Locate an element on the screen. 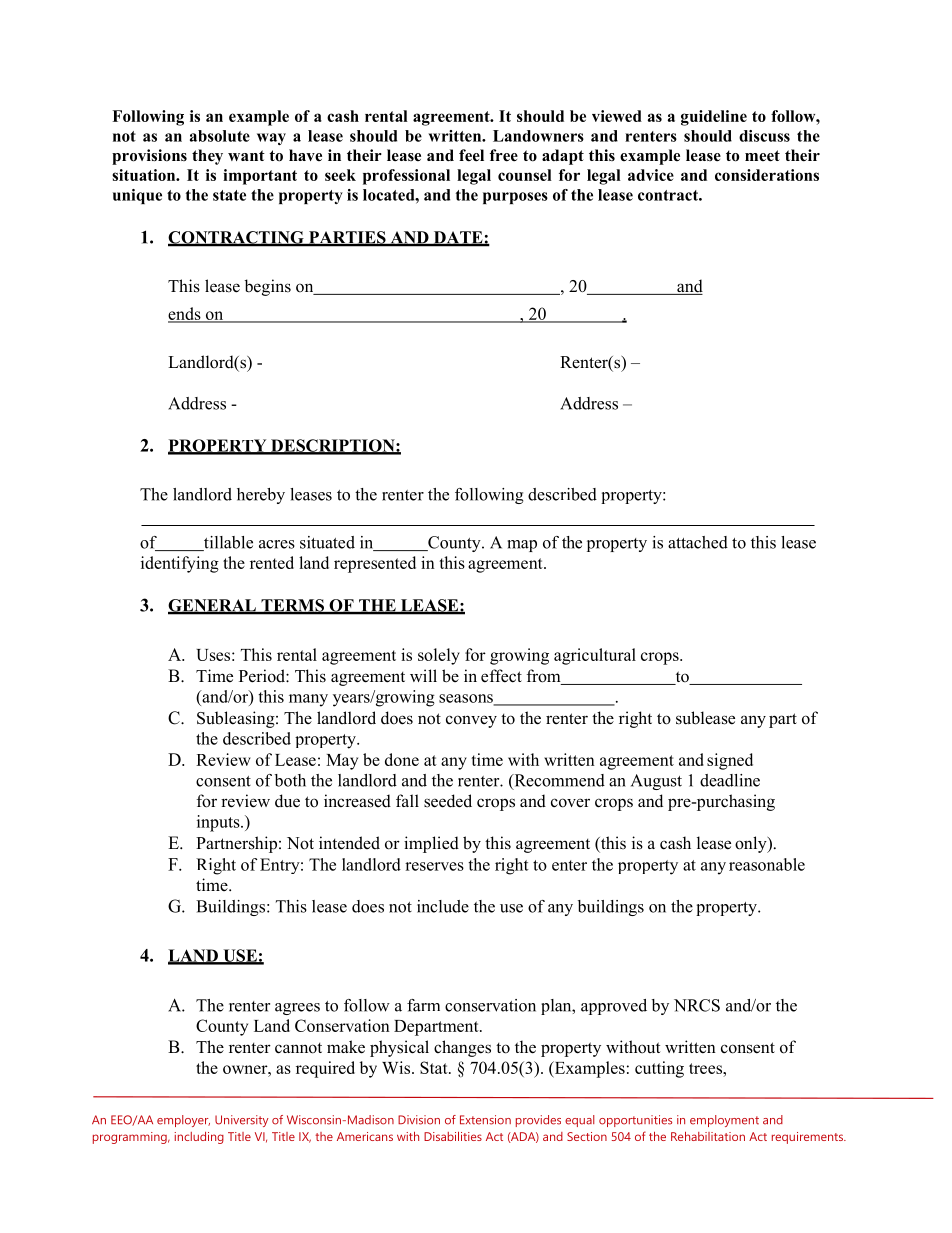 This screenshot has height=1233, width=952. hereby is located at coordinates (261, 496).
